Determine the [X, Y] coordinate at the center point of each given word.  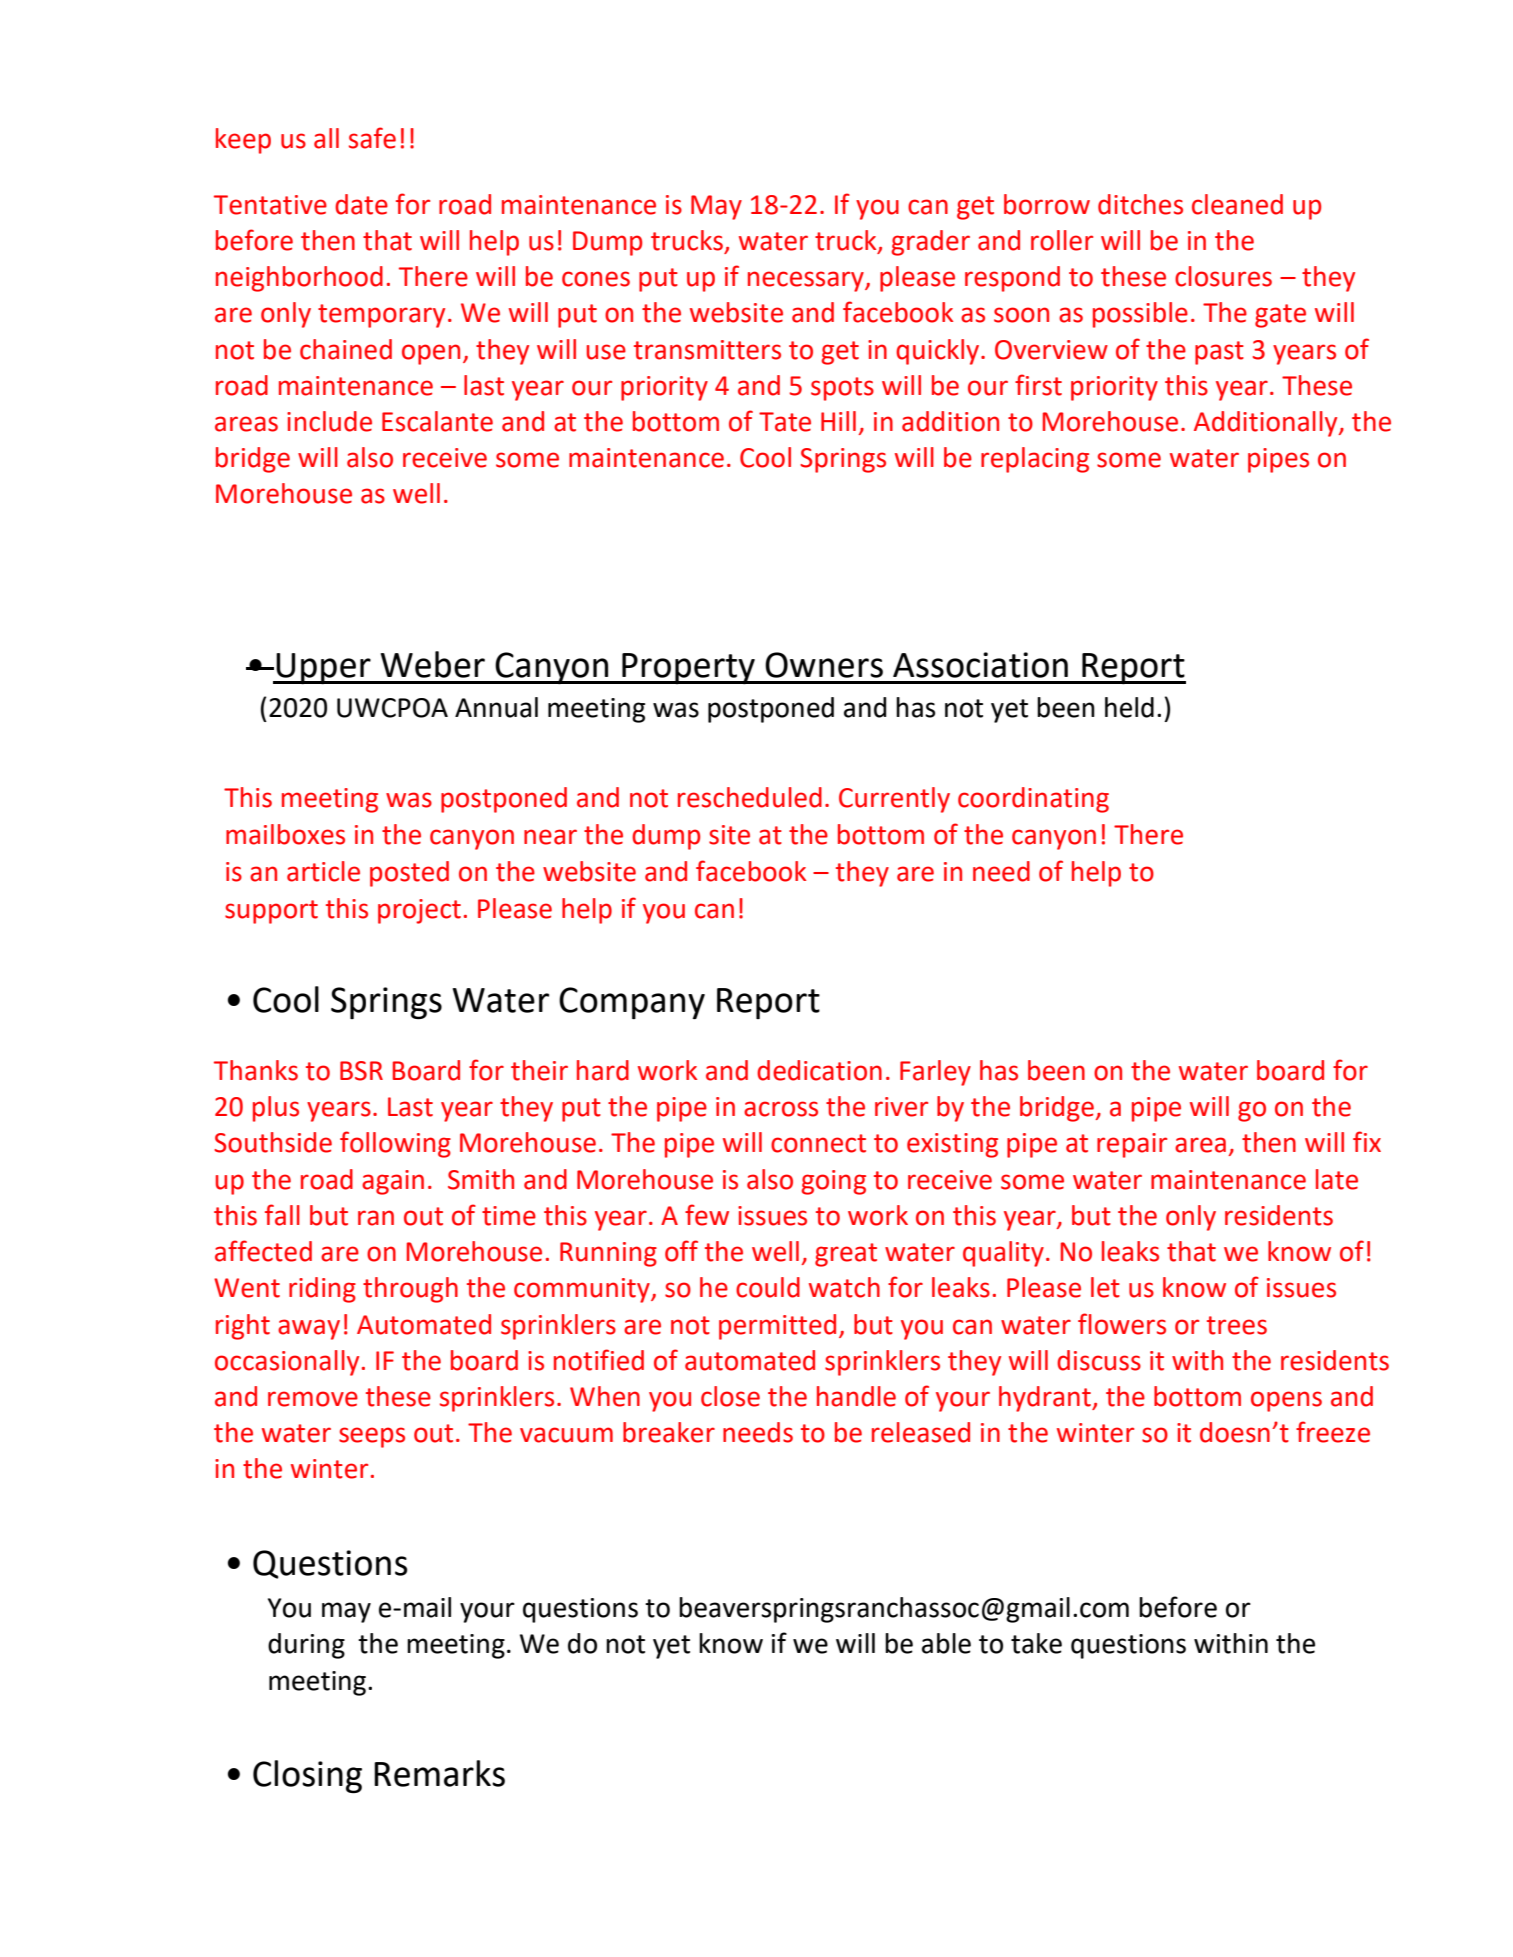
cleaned [1237, 204]
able [946, 1643]
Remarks [439, 1773]
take [1036, 1643]
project [419, 911]
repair [1132, 1145]
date [361, 204]
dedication [819, 1070]
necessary [807, 281]
